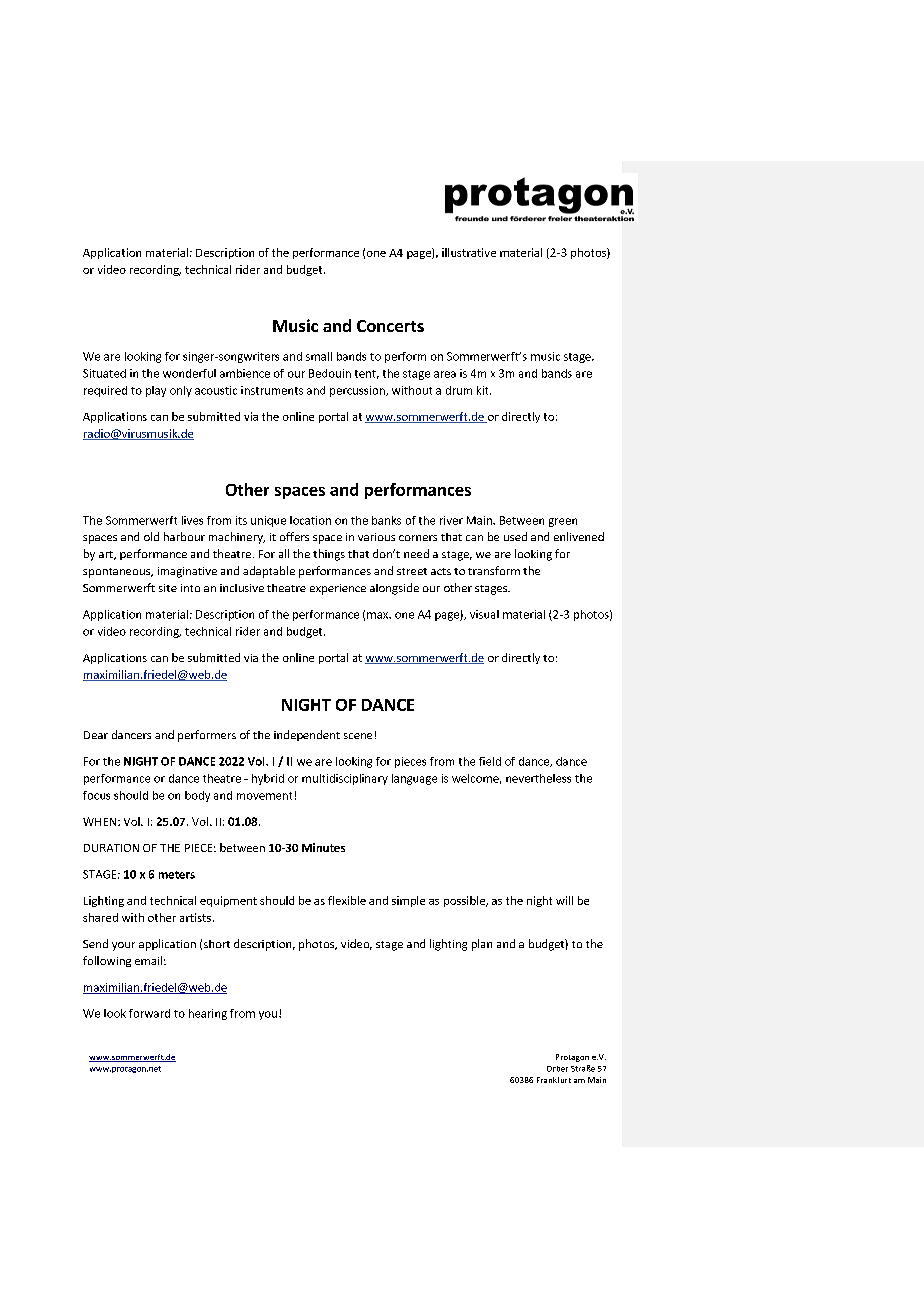  Describe the element at coordinates (323, 847) in the screenshot. I see `Minutes` at that location.
